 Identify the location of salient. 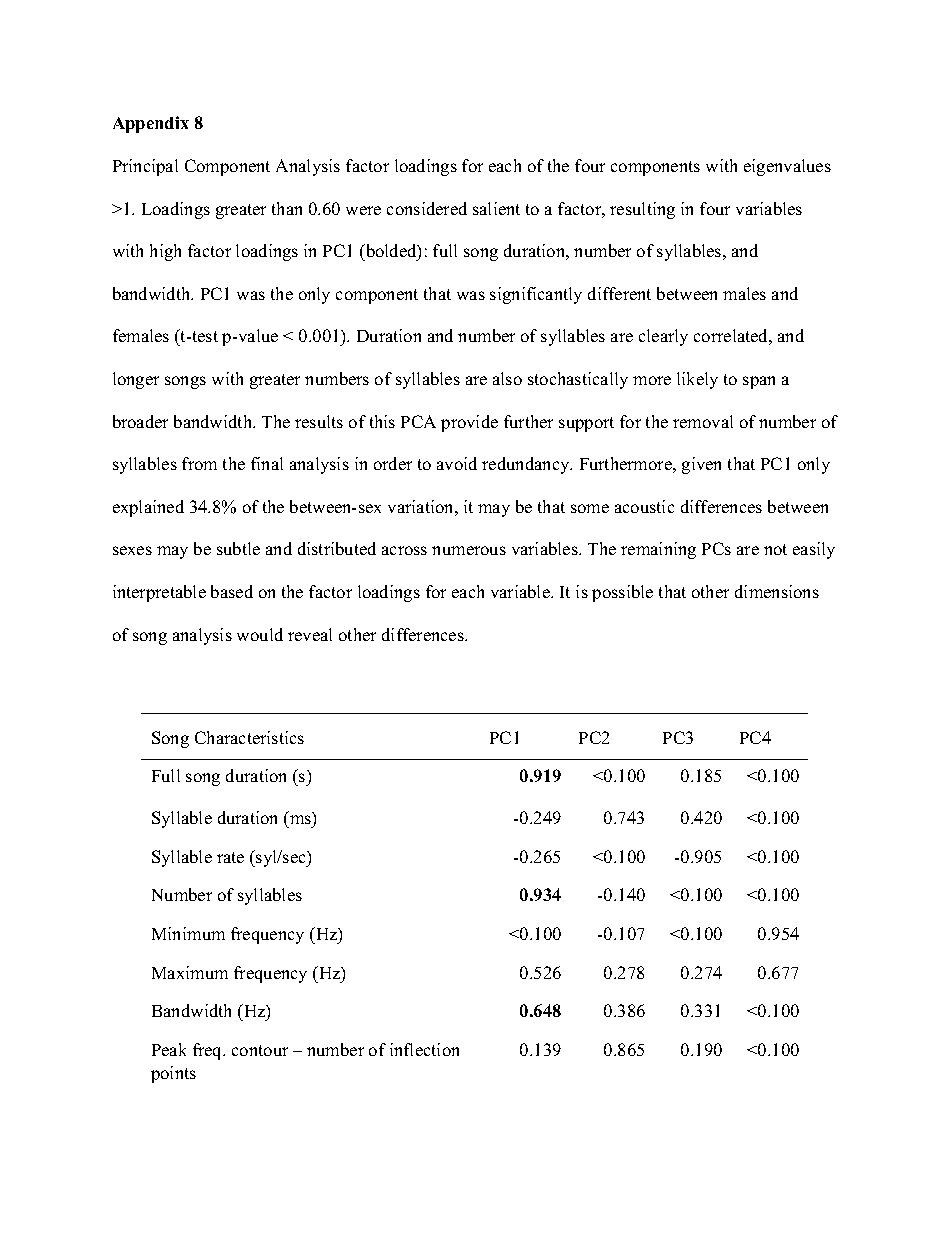
(496, 208).
